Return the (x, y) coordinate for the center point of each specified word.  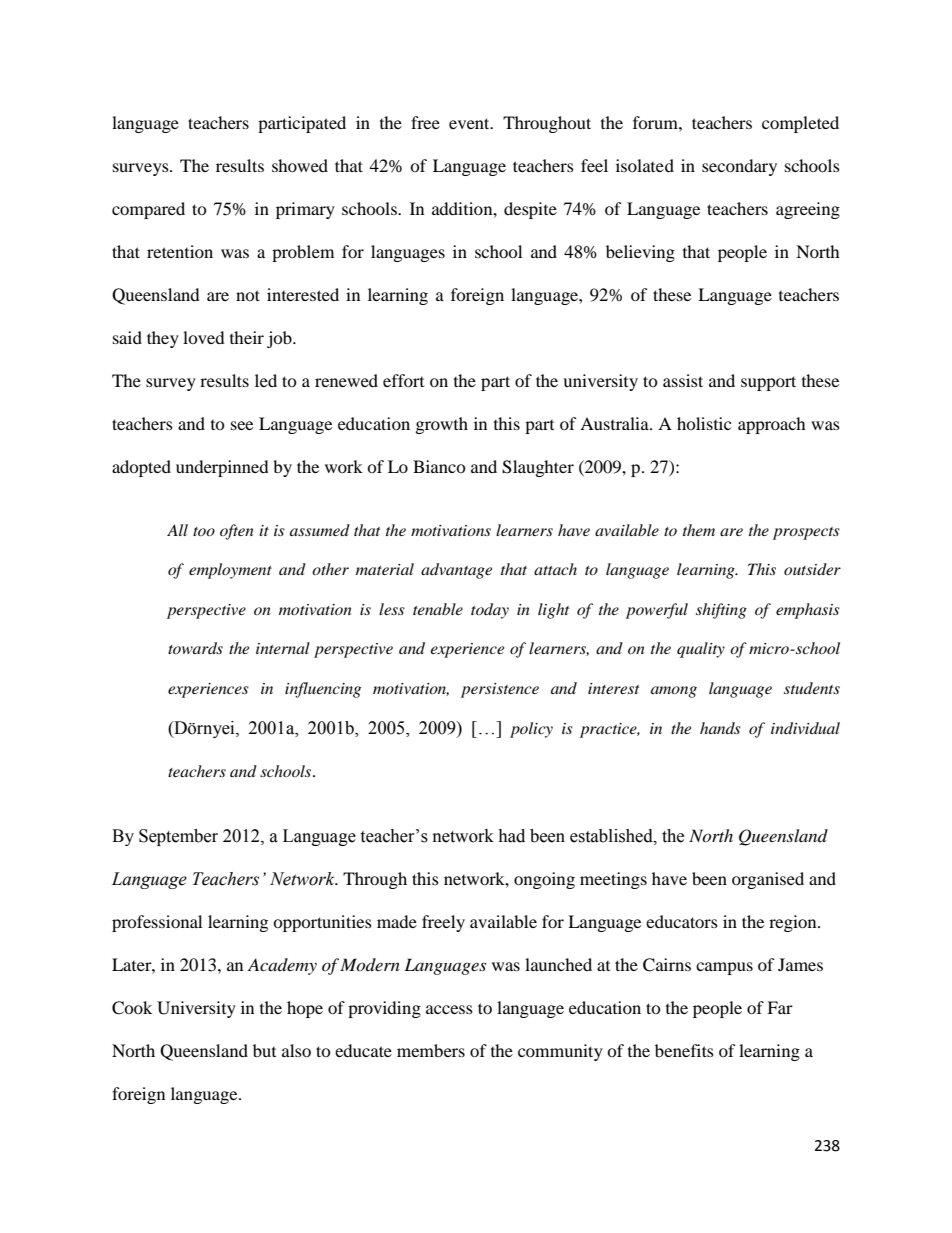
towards (195, 648)
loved (204, 337)
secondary (739, 167)
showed (300, 165)
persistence (500, 690)
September (178, 837)
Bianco (439, 466)
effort (403, 380)
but (264, 1050)
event (470, 123)
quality (701, 650)
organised (768, 880)
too (204, 531)
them (699, 530)
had (511, 836)
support (768, 383)
